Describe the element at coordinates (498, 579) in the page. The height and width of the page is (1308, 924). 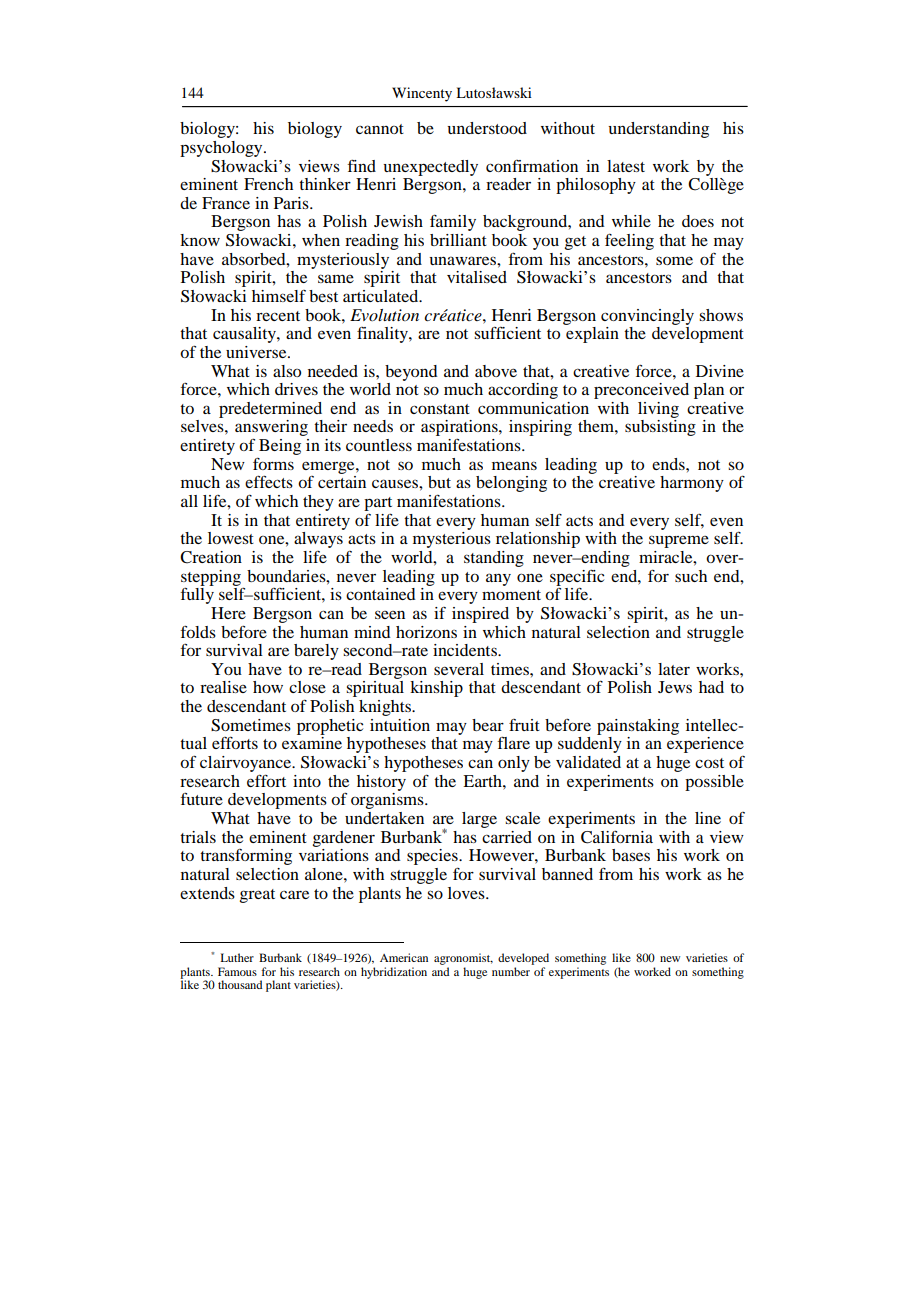
I see `any` at that location.
